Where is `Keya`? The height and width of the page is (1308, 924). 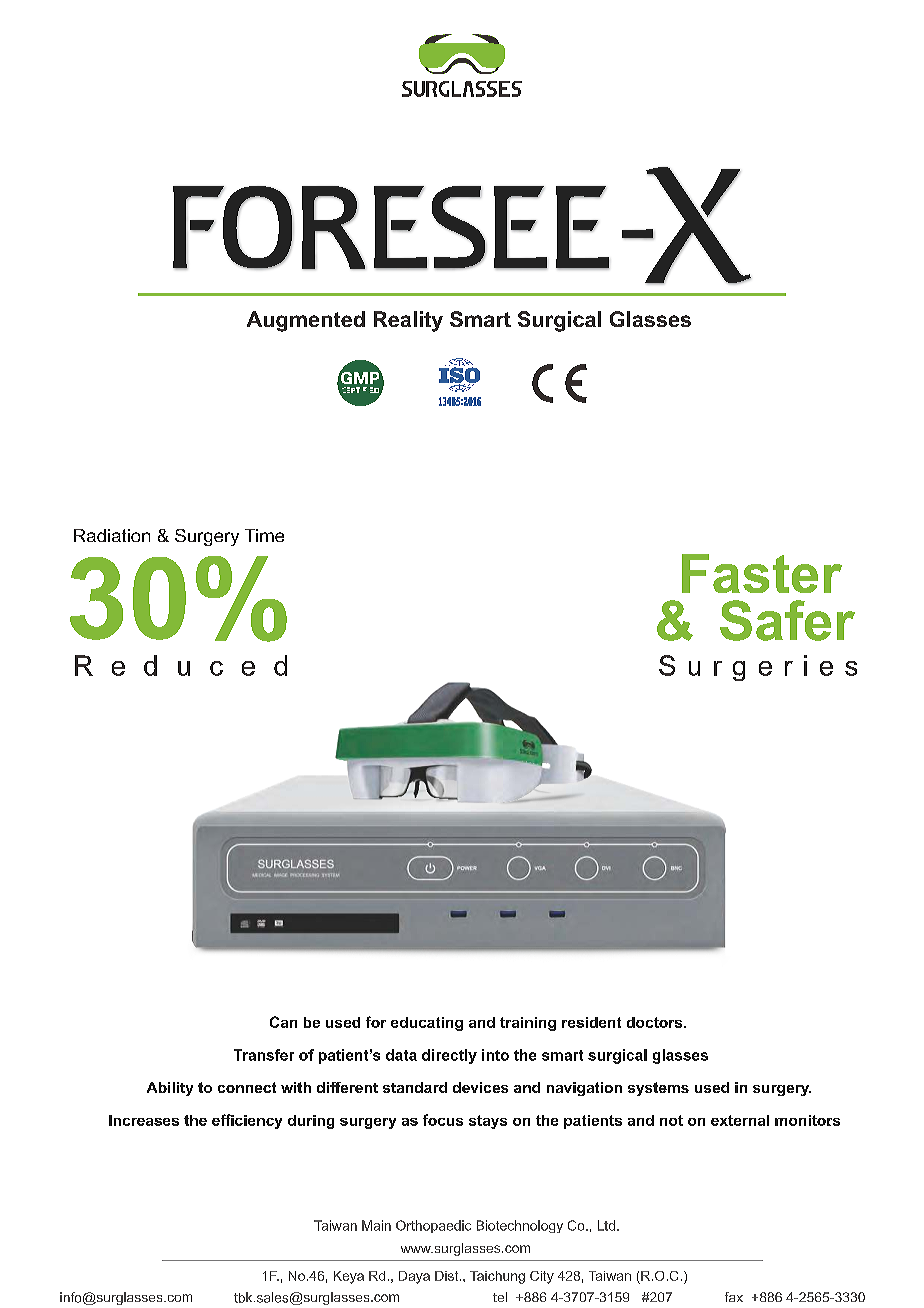 Keya is located at coordinates (349, 1277).
